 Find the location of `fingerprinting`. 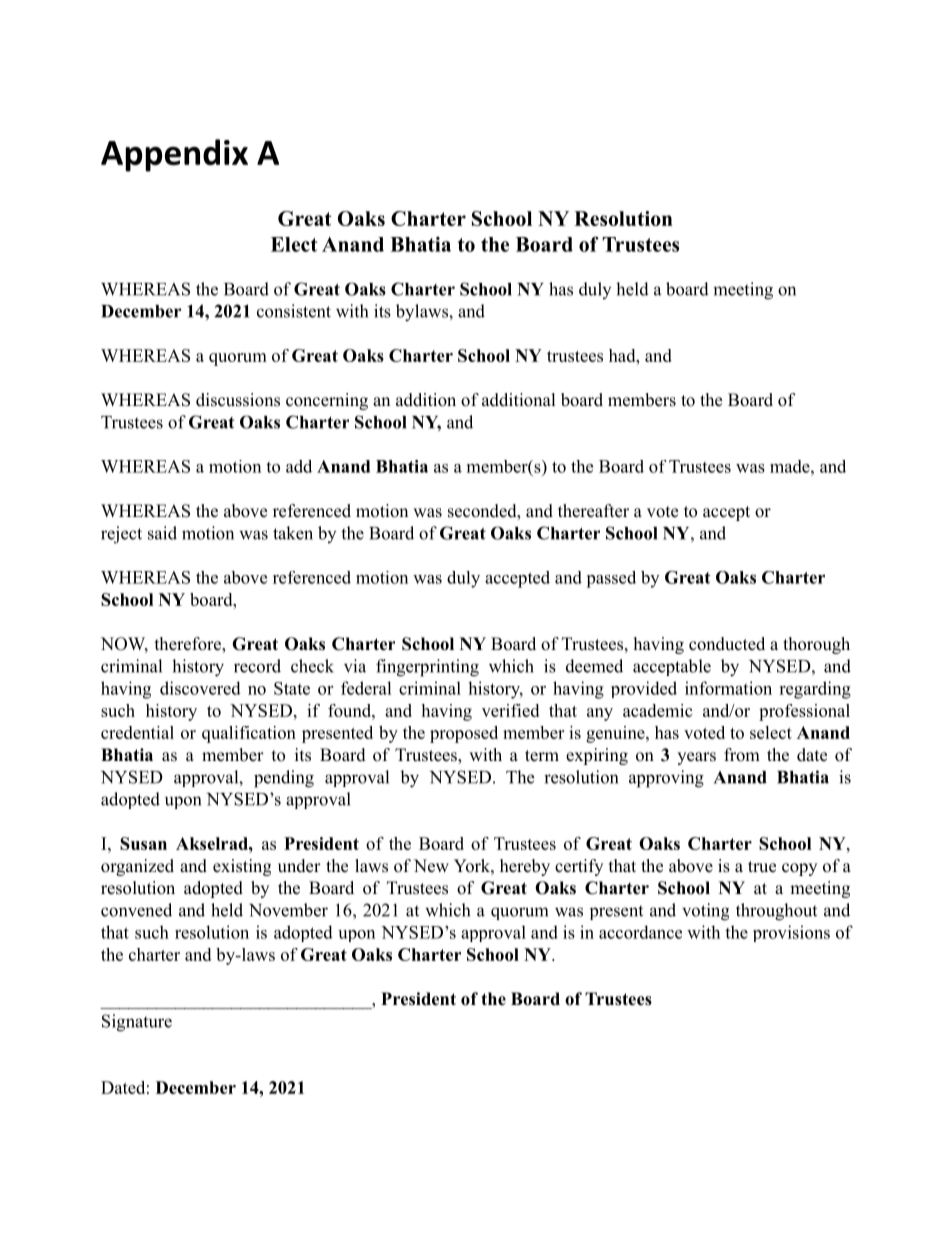

fingerprinting is located at coordinates (427, 668).
